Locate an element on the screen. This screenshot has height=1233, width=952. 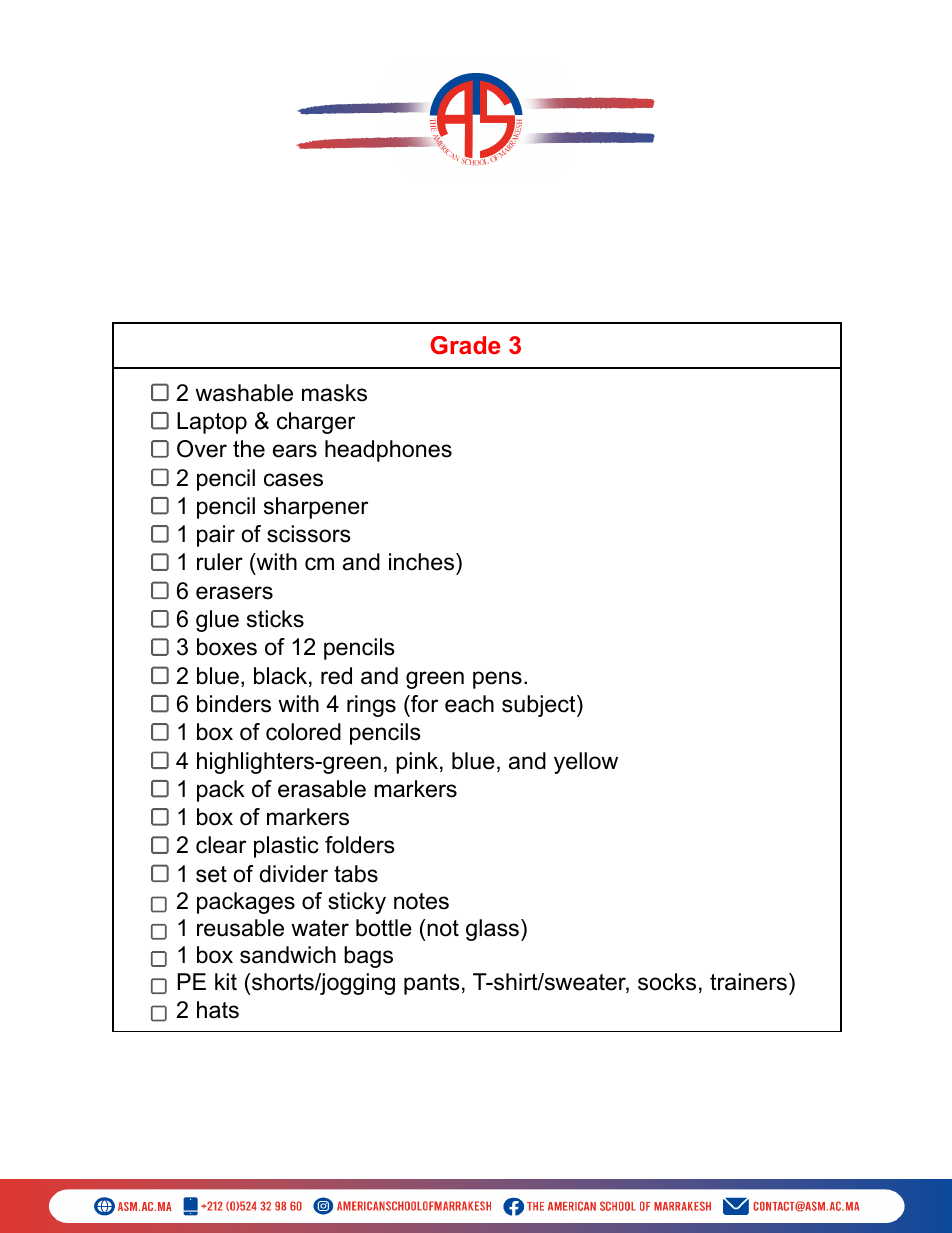
erasers is located at coordinates (234, 593).
